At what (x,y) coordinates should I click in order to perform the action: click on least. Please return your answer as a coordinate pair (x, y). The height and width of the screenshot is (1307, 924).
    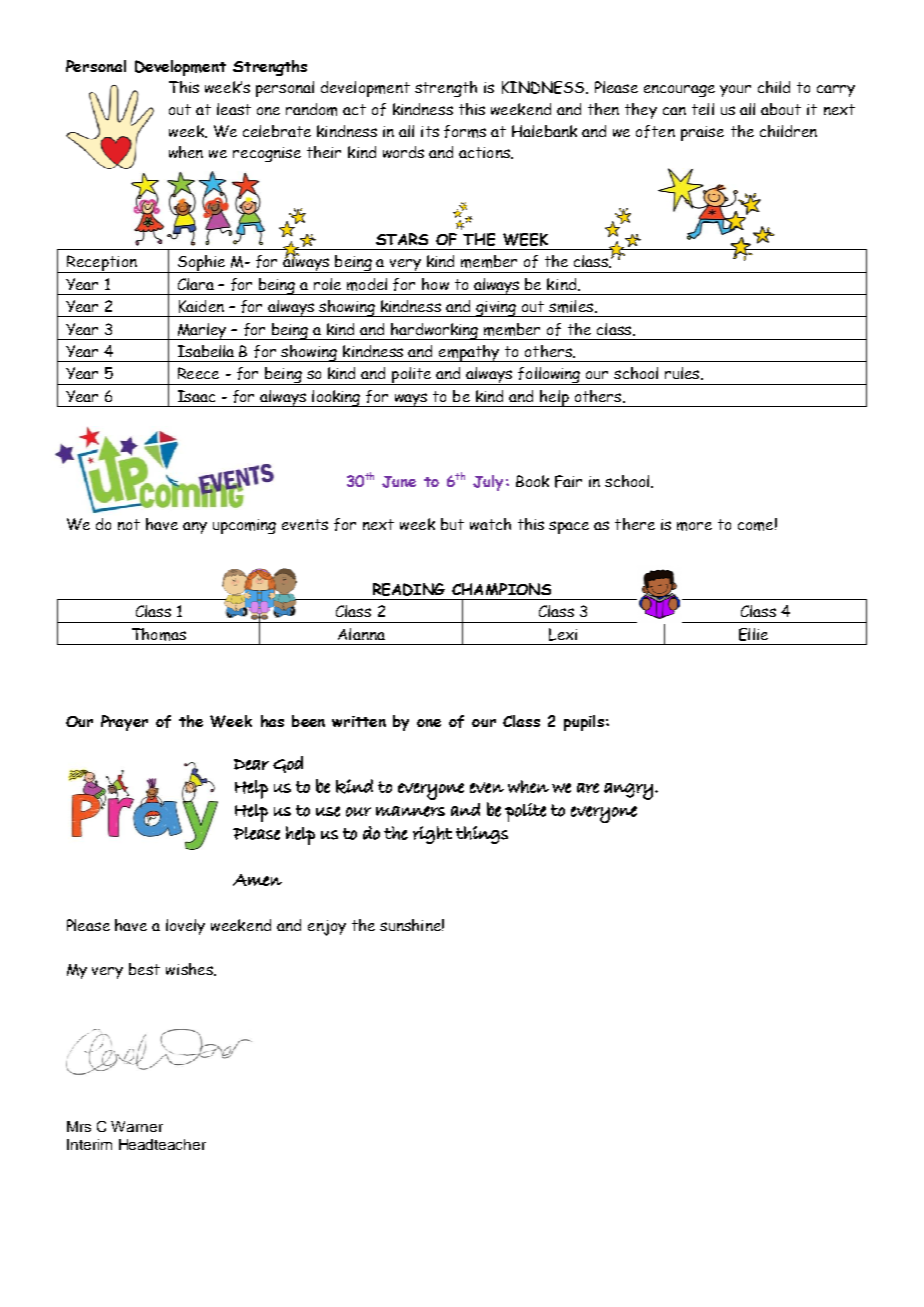
    Looking at the image, I should click on (234, 109).
